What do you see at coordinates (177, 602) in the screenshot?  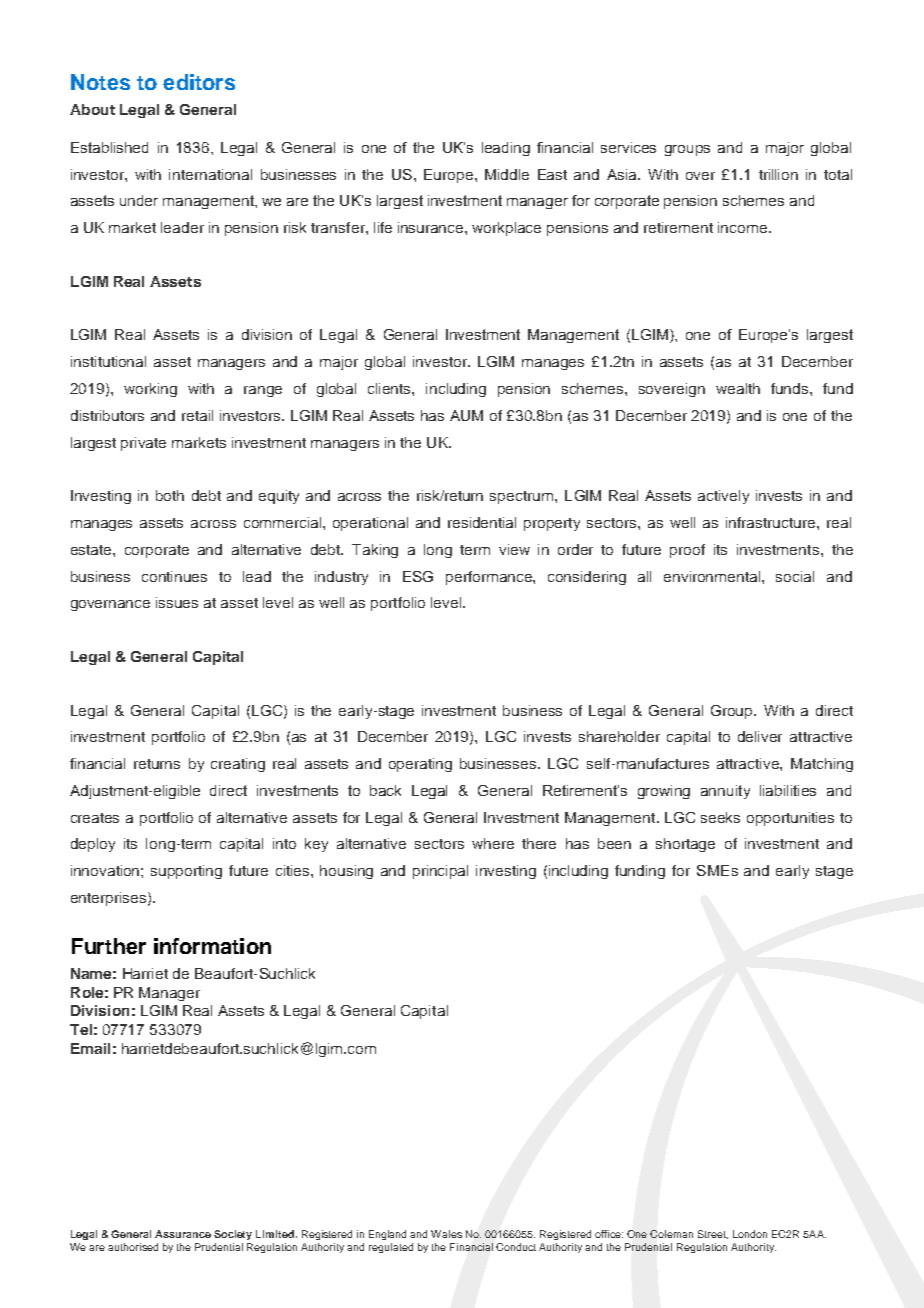 I see `issues` at bounding box center [177, 602].
